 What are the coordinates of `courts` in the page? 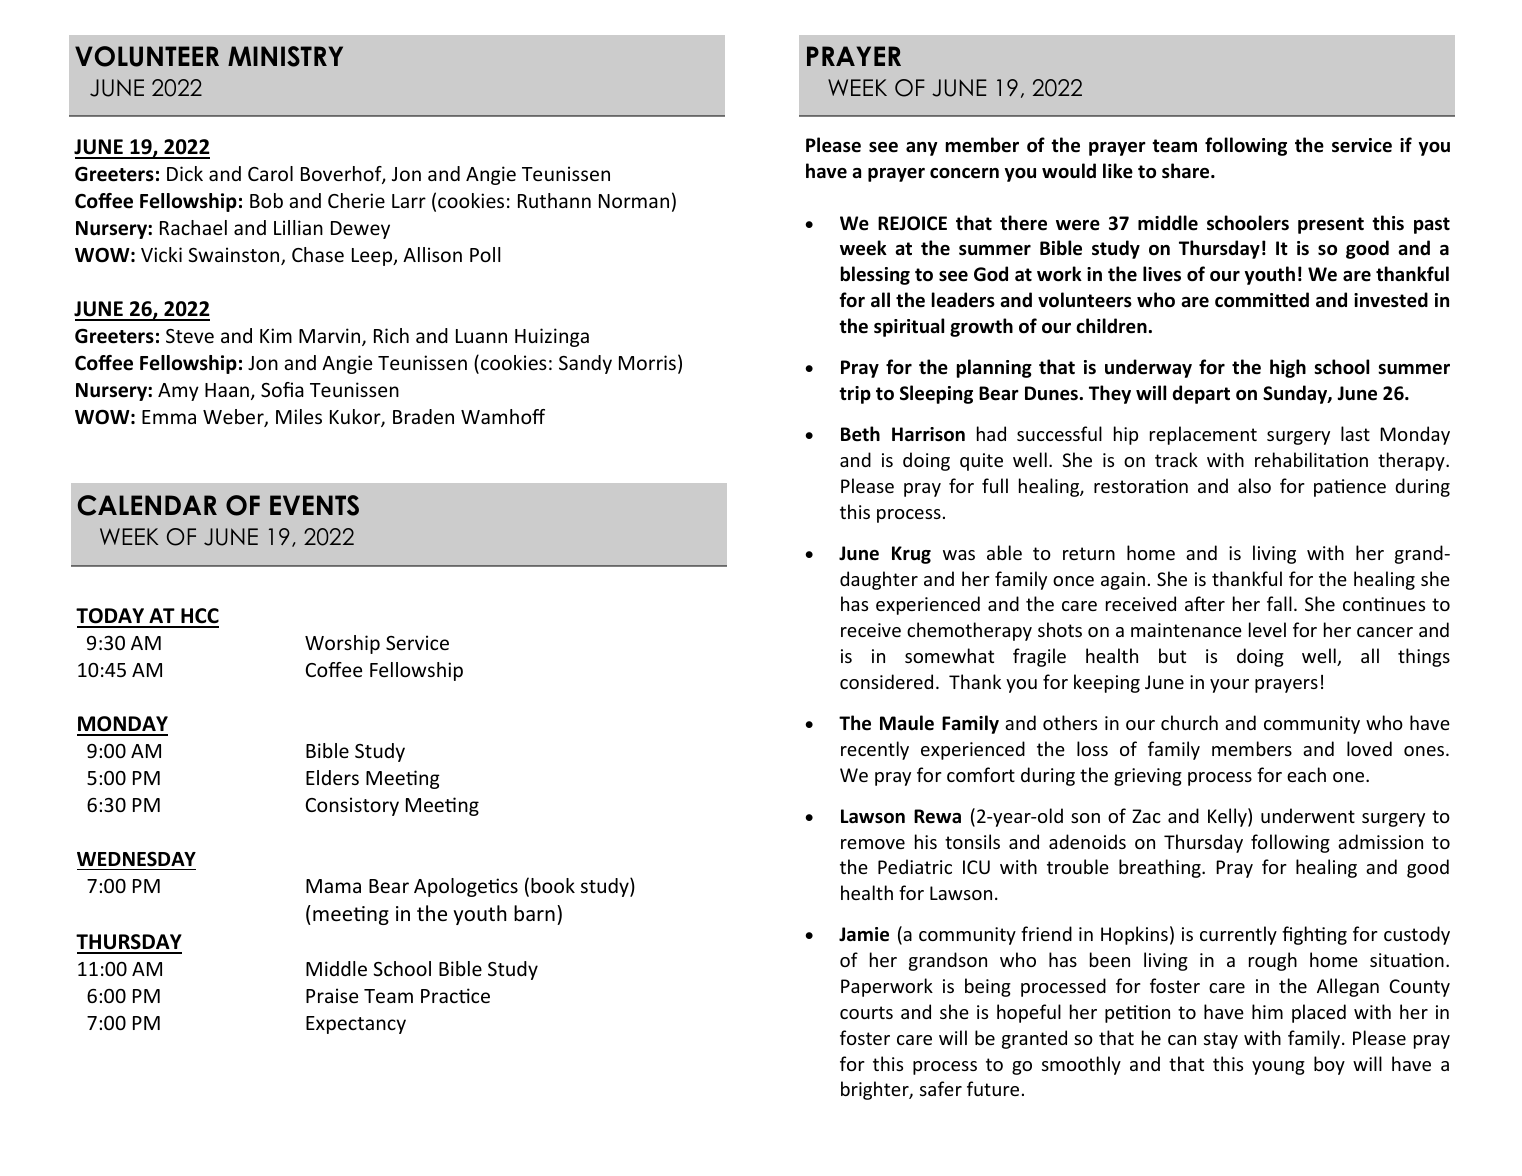 It's located at (866, 1012).
